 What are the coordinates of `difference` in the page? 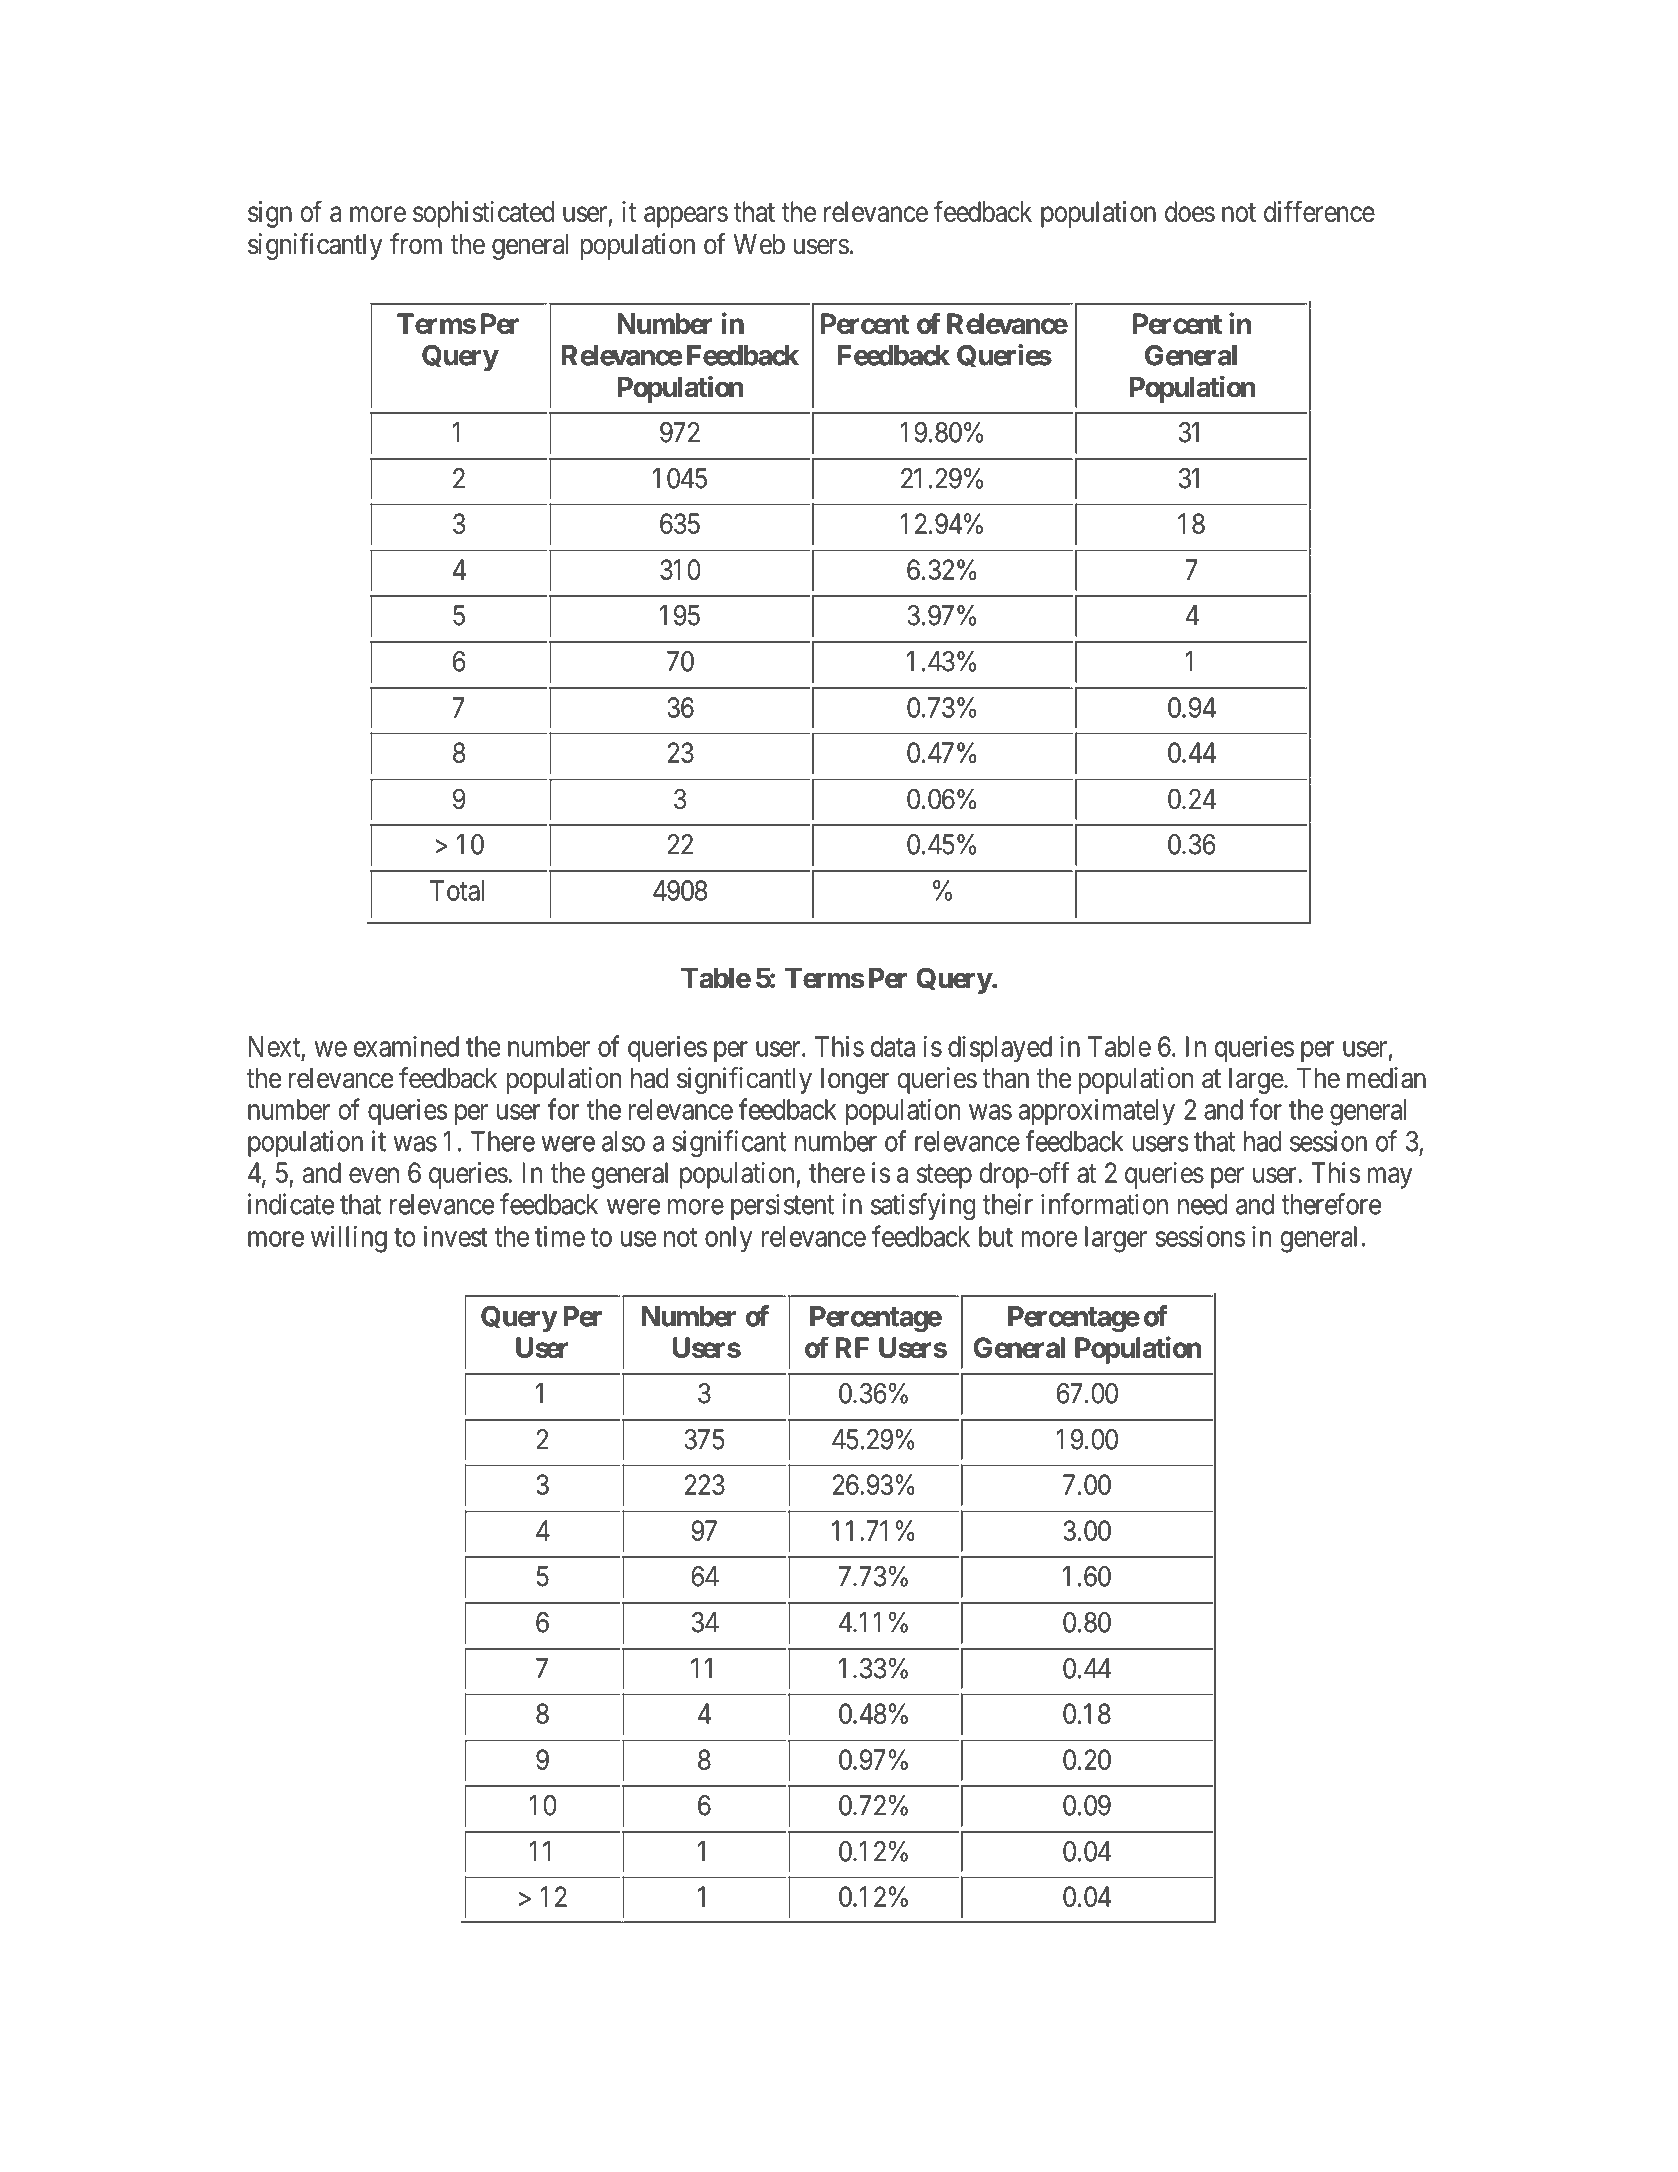 It's located at (1319, 211).
